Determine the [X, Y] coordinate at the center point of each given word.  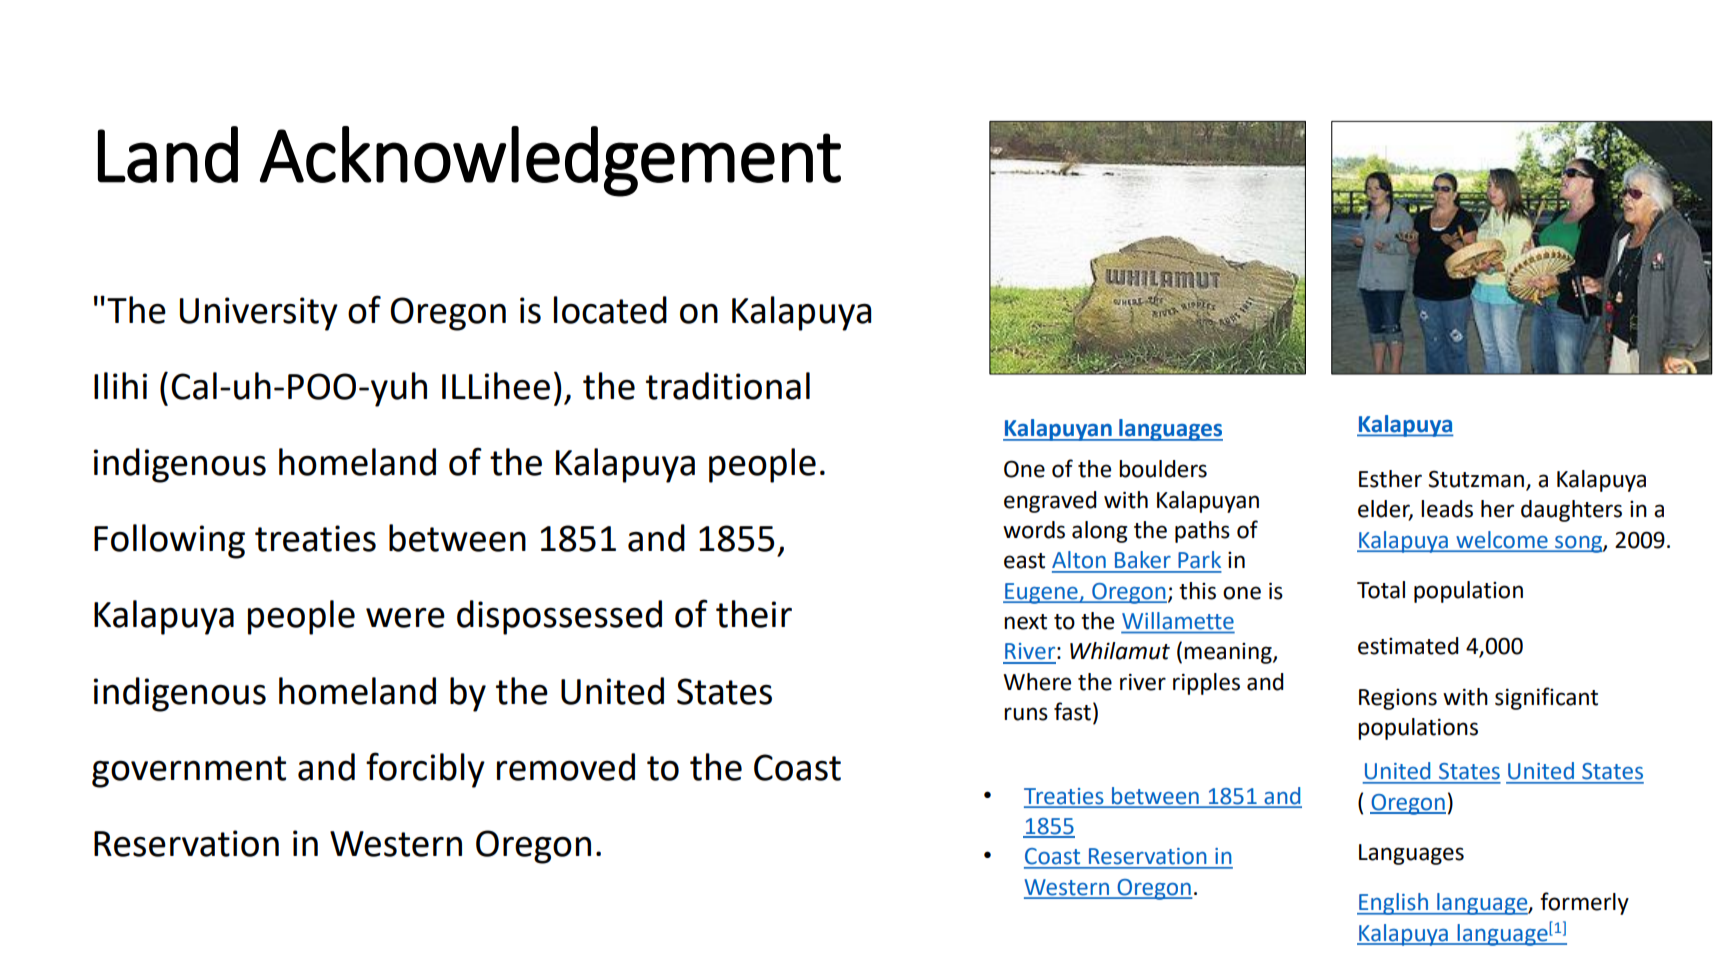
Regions [1398, 699]
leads [1447, 509]
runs [1026, 714]
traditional [728, 386]
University [259, 314]
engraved [1050, 502]
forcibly [425, 770]
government [189, 772]
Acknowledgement [550, 161]
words [1034, 530]
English [1393, 904]
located [610, 310]
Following [169, 541]
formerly [1584, 903]
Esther [1390, 479]
